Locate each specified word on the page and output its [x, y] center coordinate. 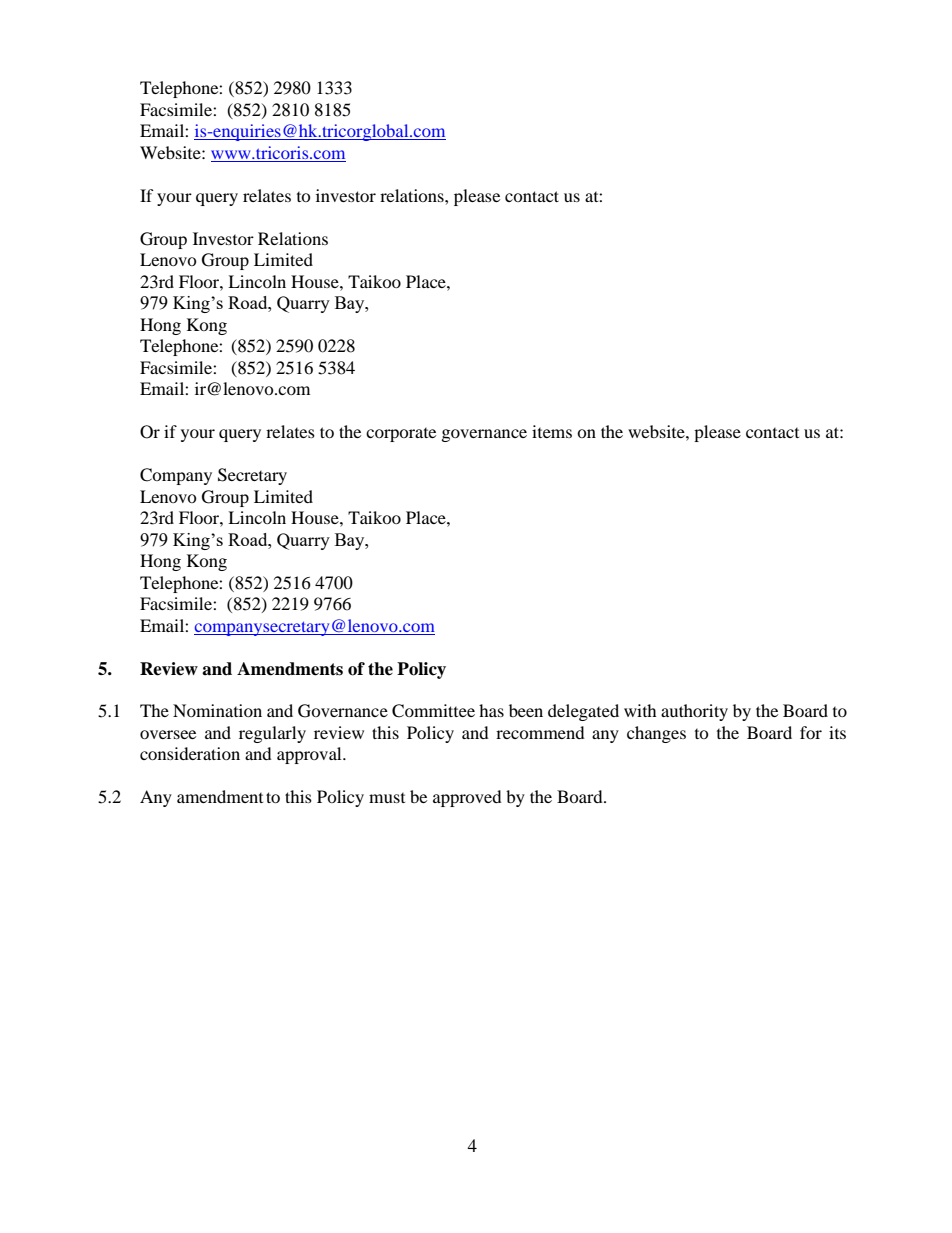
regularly [272, 734]
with [640, 710]
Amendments [290, 669]
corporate [401, 435]
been [526, 710]
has [491, 710]
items [552, 431]
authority [694, 712]
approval [310, 755]
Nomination [217, 710]
